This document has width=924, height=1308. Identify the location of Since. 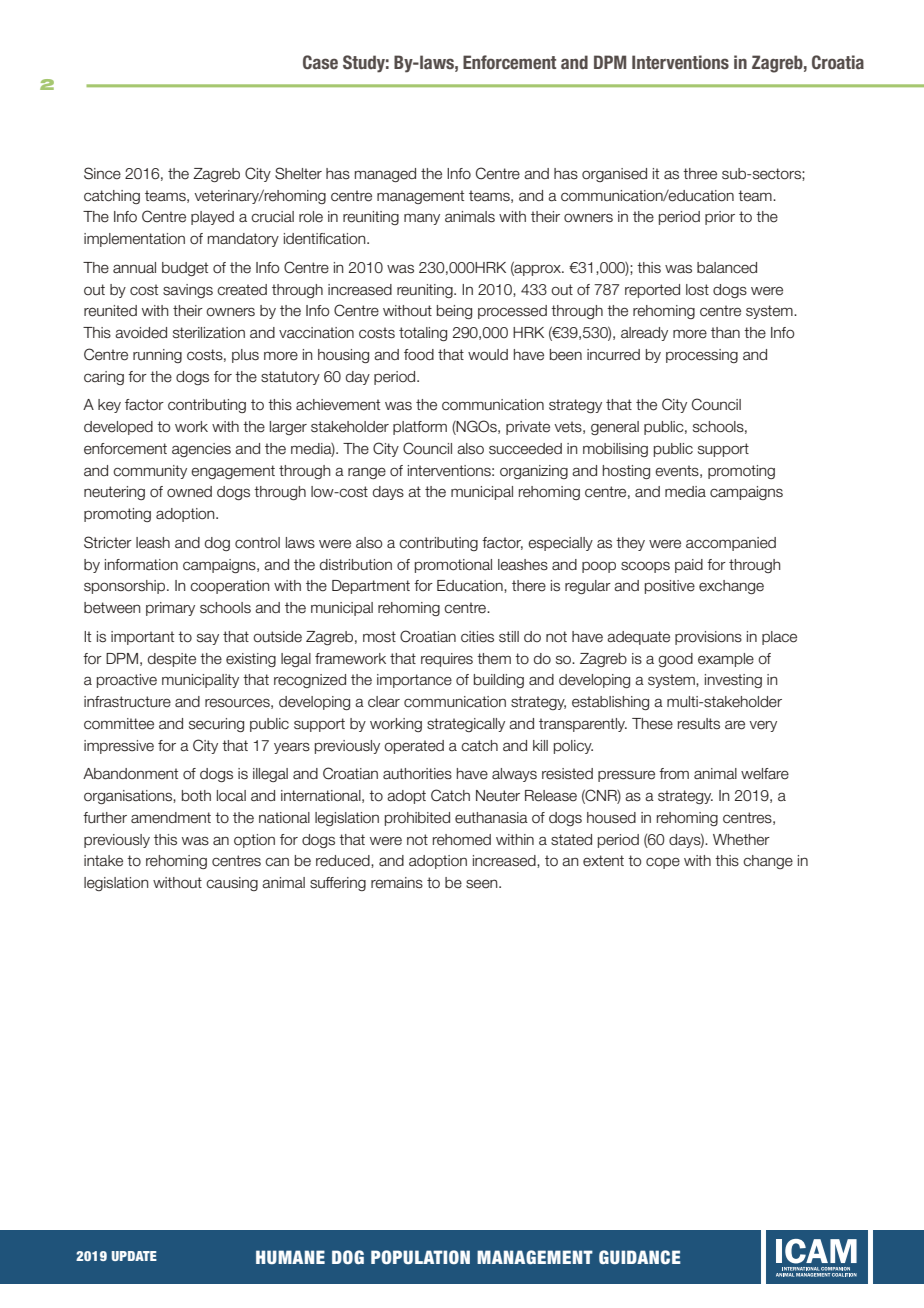
(102, 173).
